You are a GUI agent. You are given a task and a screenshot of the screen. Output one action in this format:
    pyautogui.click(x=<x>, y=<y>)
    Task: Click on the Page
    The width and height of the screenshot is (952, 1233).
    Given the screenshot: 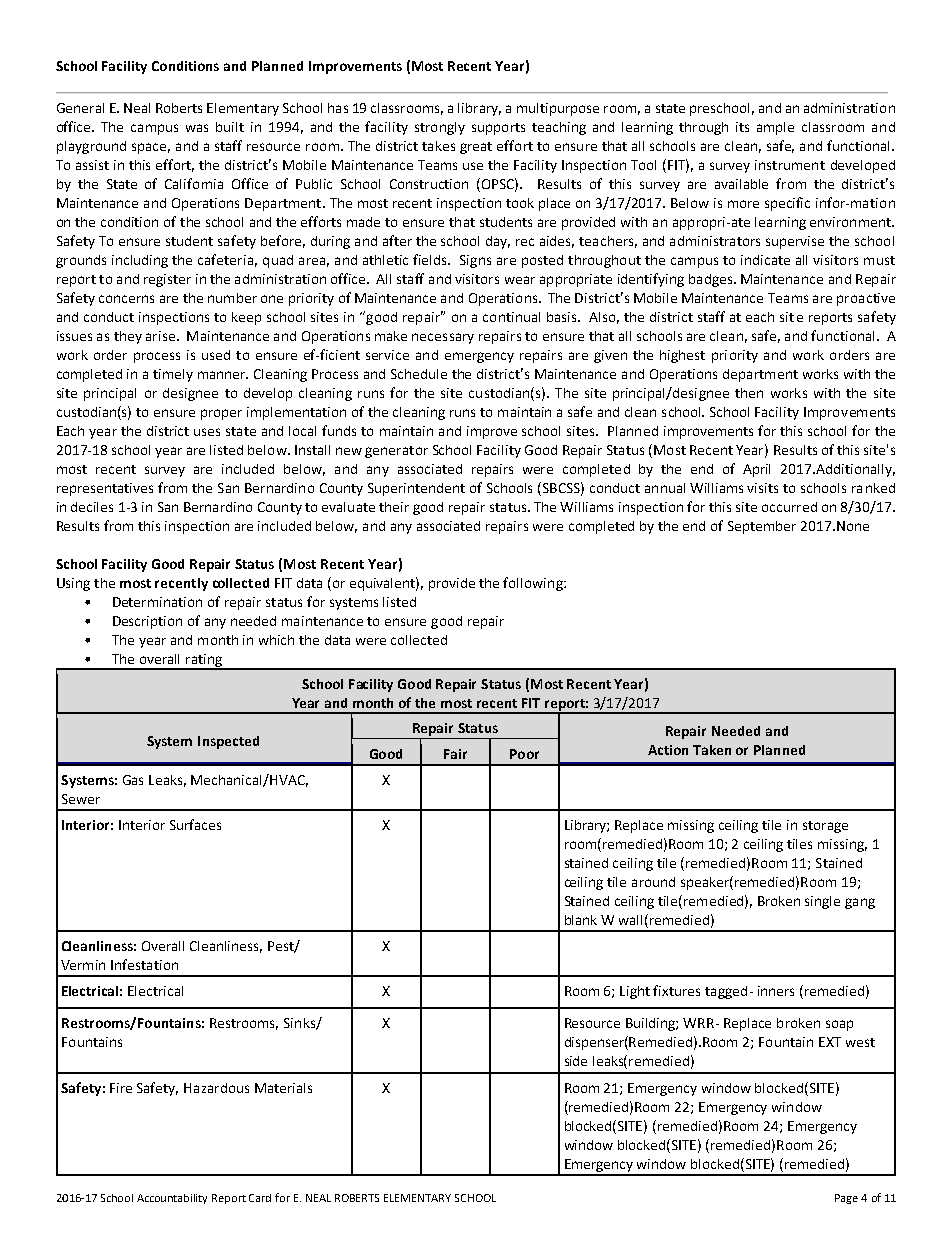 What is the action you would take?
    pyautogui.click(x=846, y=1199)
